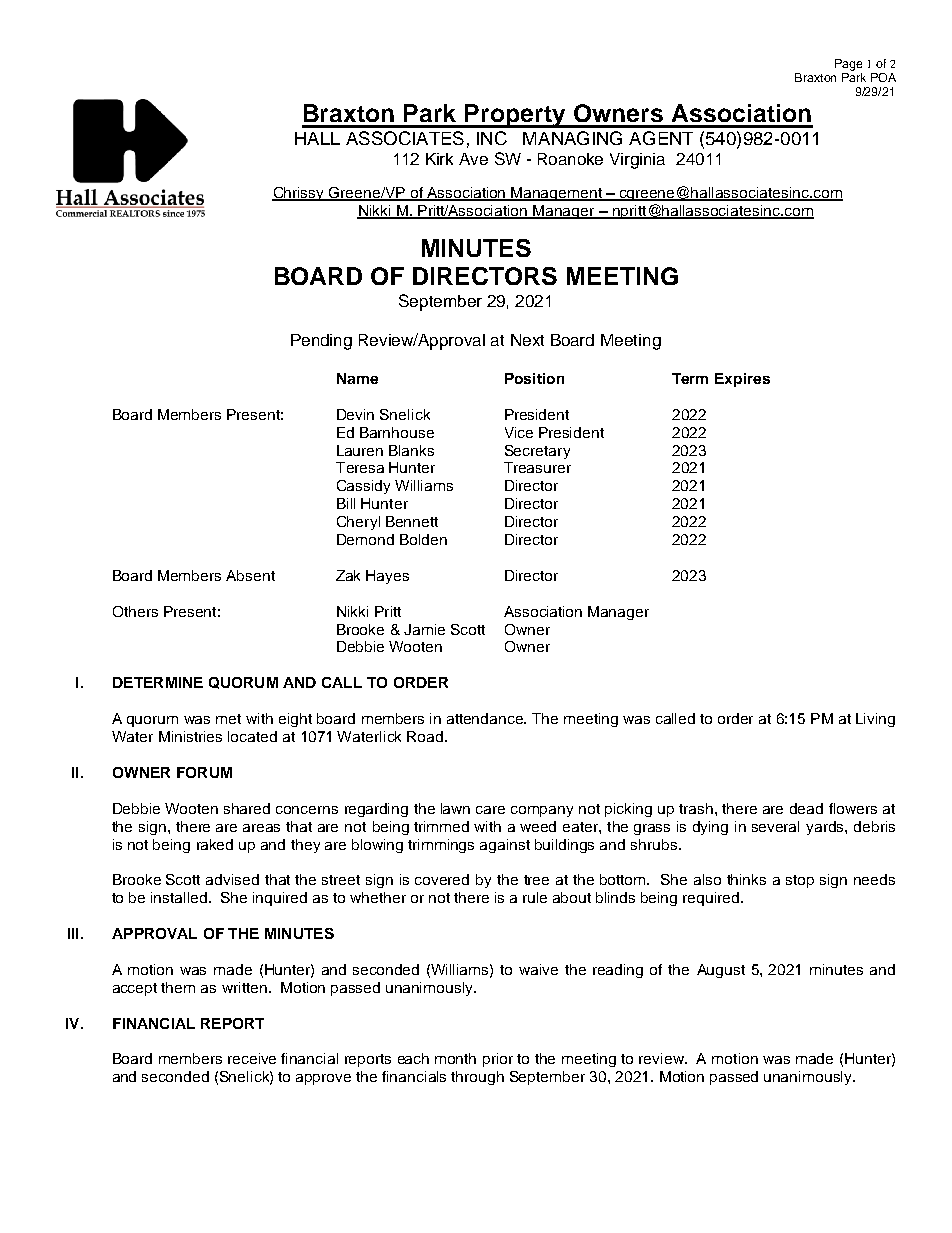  I want to click on Chrissy, so click(299, 194).
